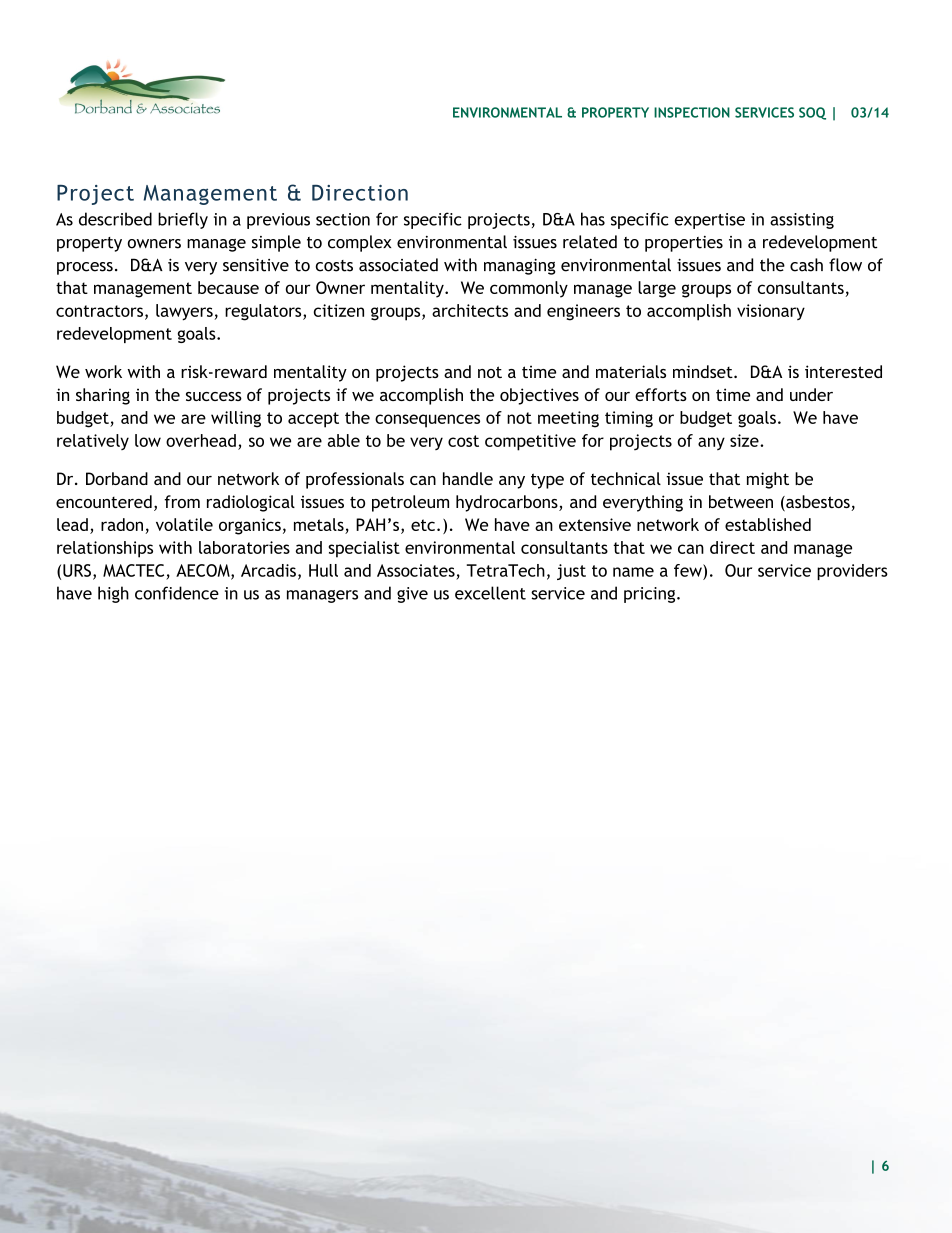 This screenshot has width=952, height=1233. What do you see at coordinates (184, 312) in the screenshot?
I see `lawyers` at bounding box center [184, 312].
